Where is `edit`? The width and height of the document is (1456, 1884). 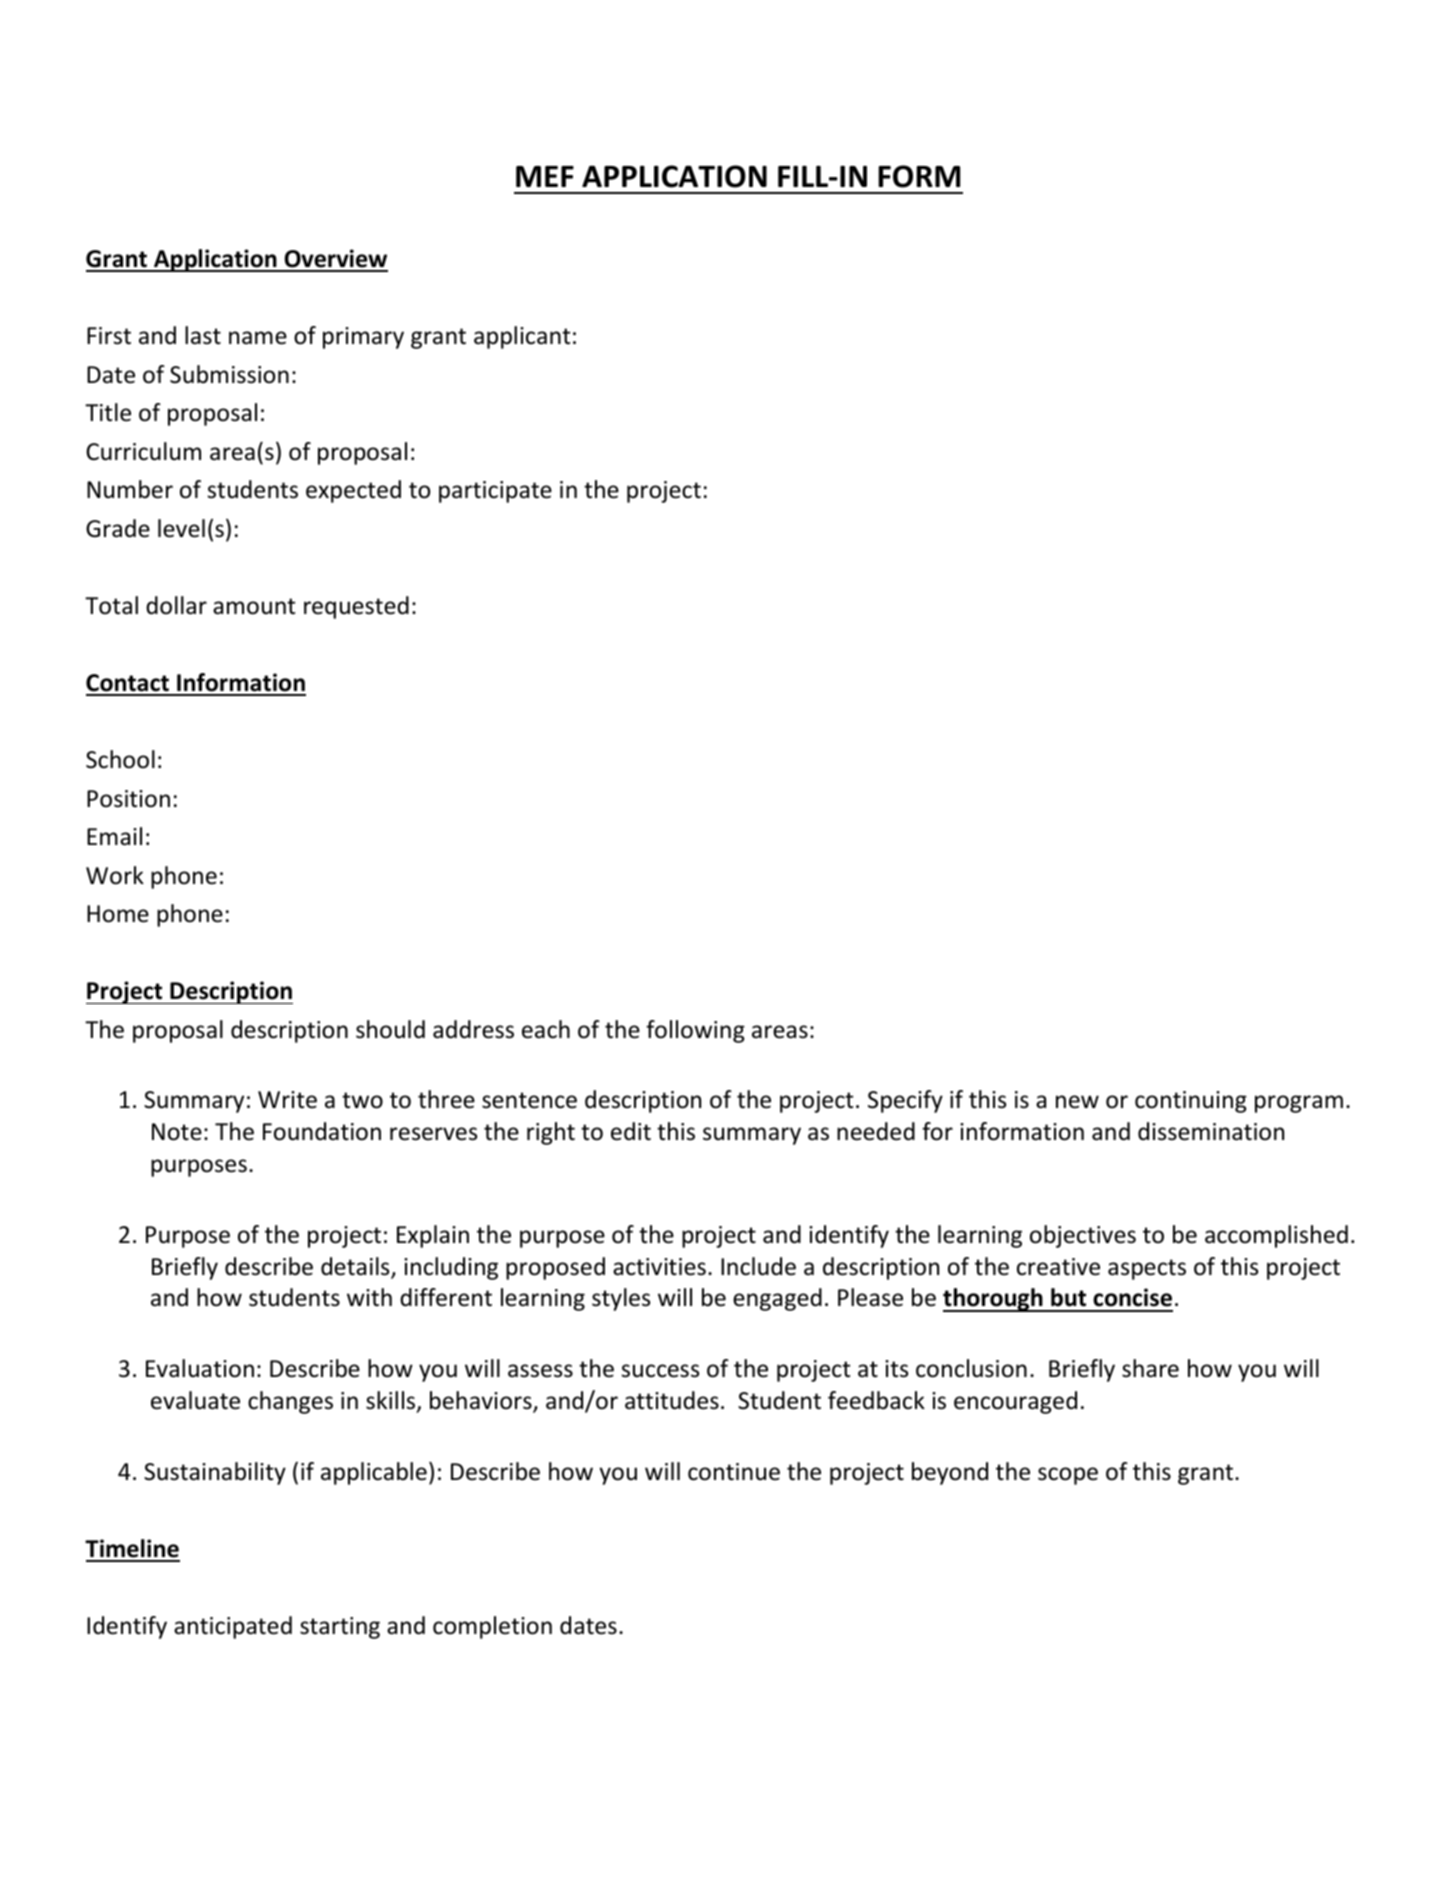
edit is located at coordinates (631, 1131).
